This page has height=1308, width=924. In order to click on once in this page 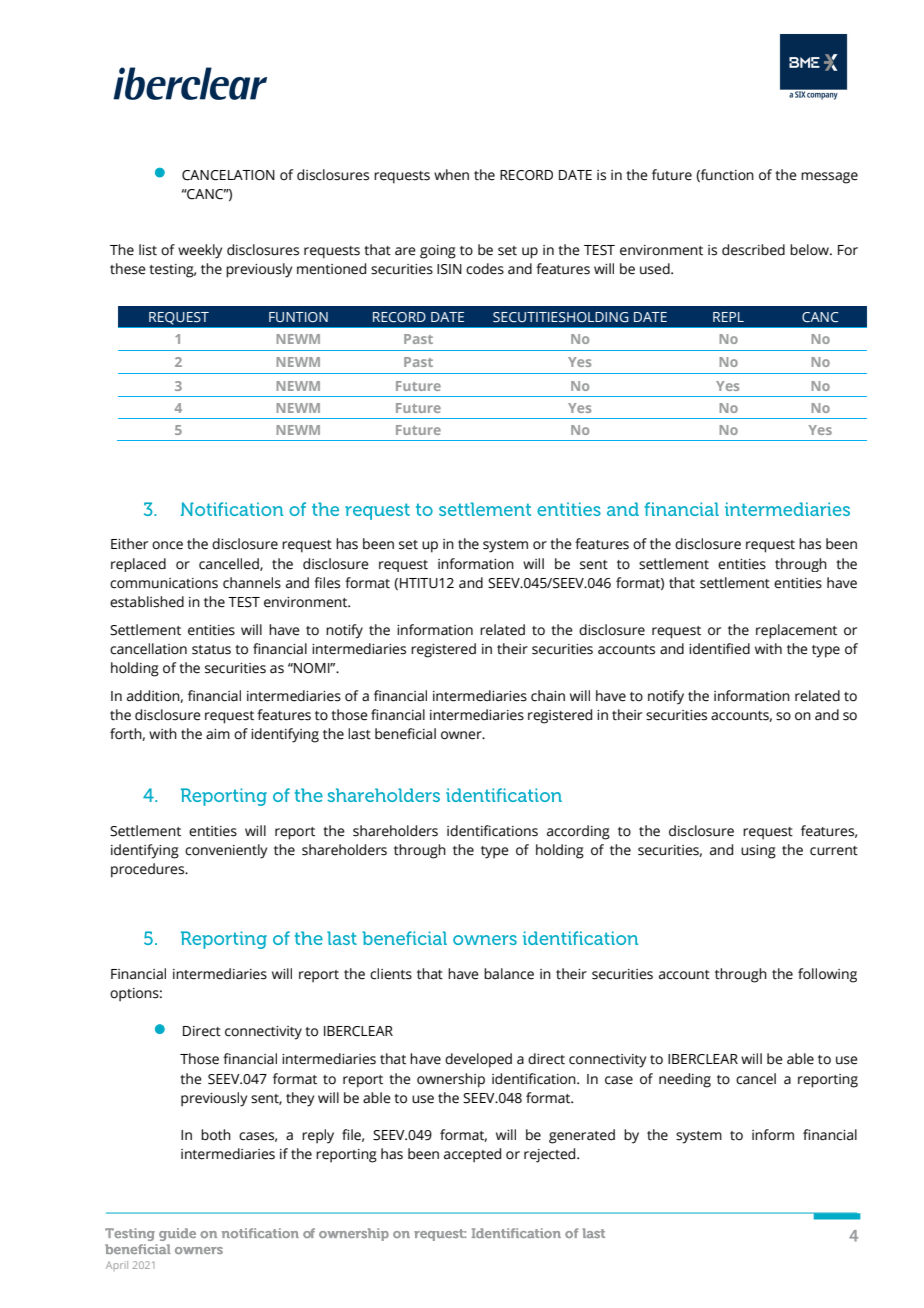, I will do `click(167, 545)`.
